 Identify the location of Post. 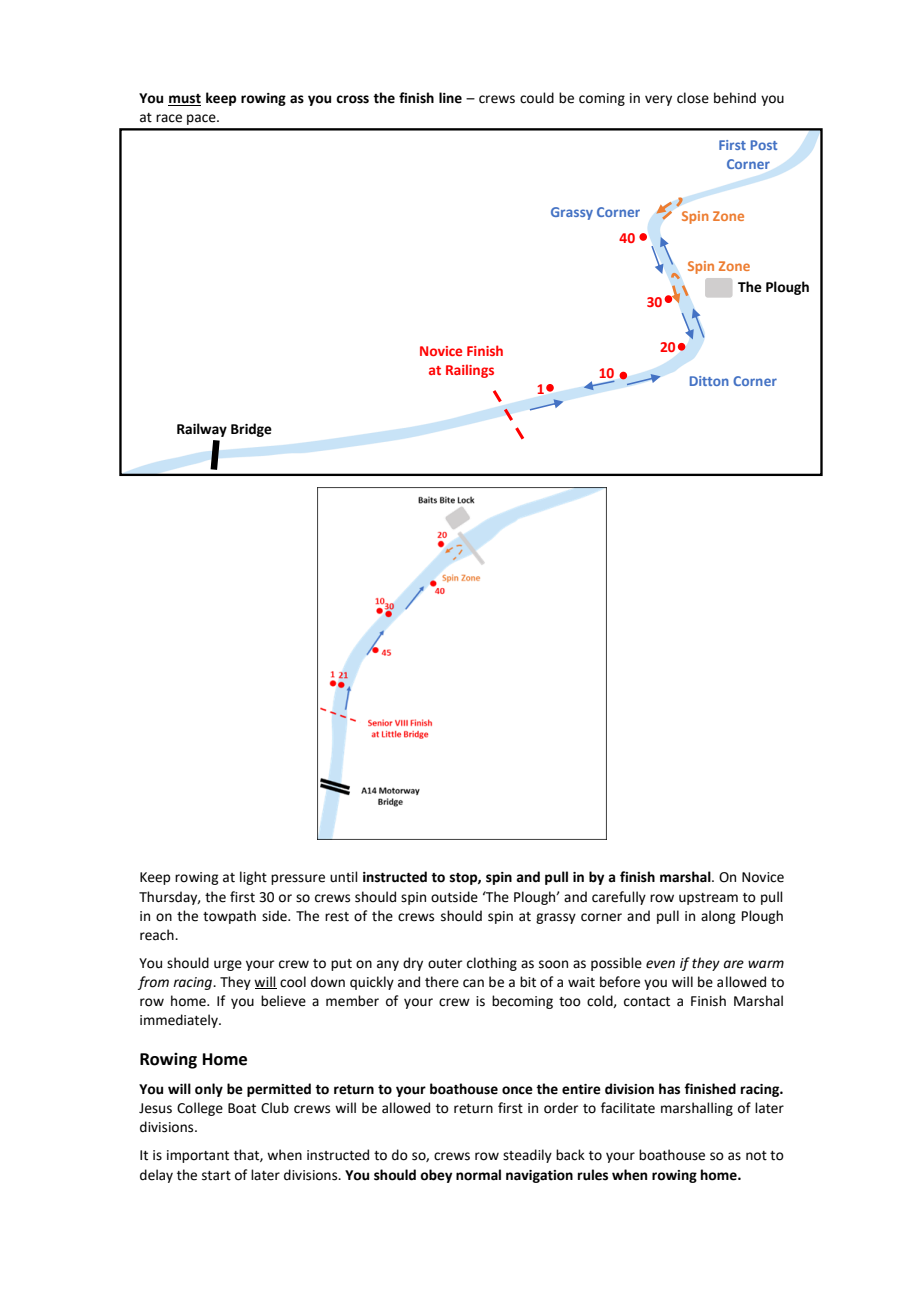
(764, 145).
